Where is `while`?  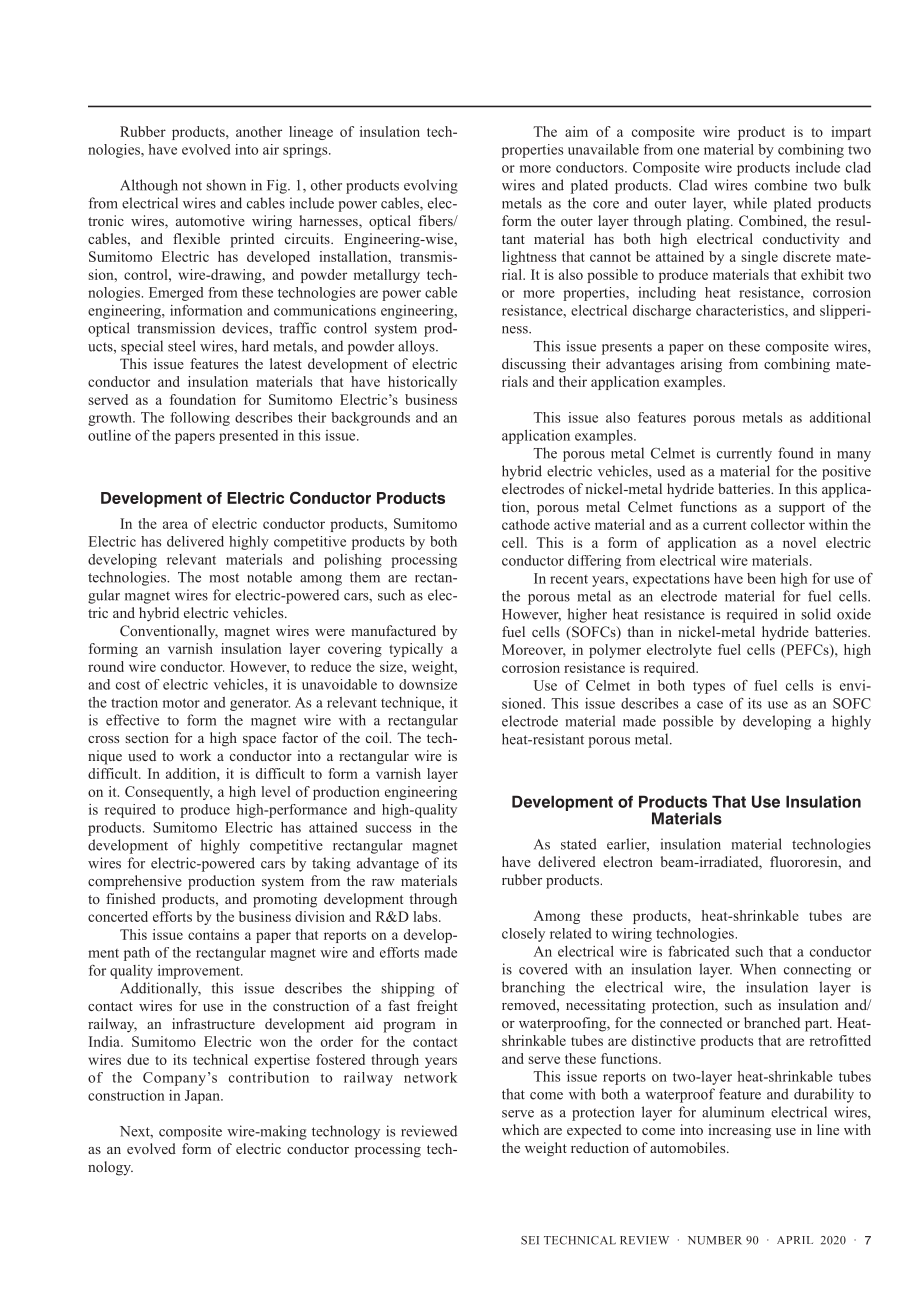 while is located at coordinates (750, 203).
